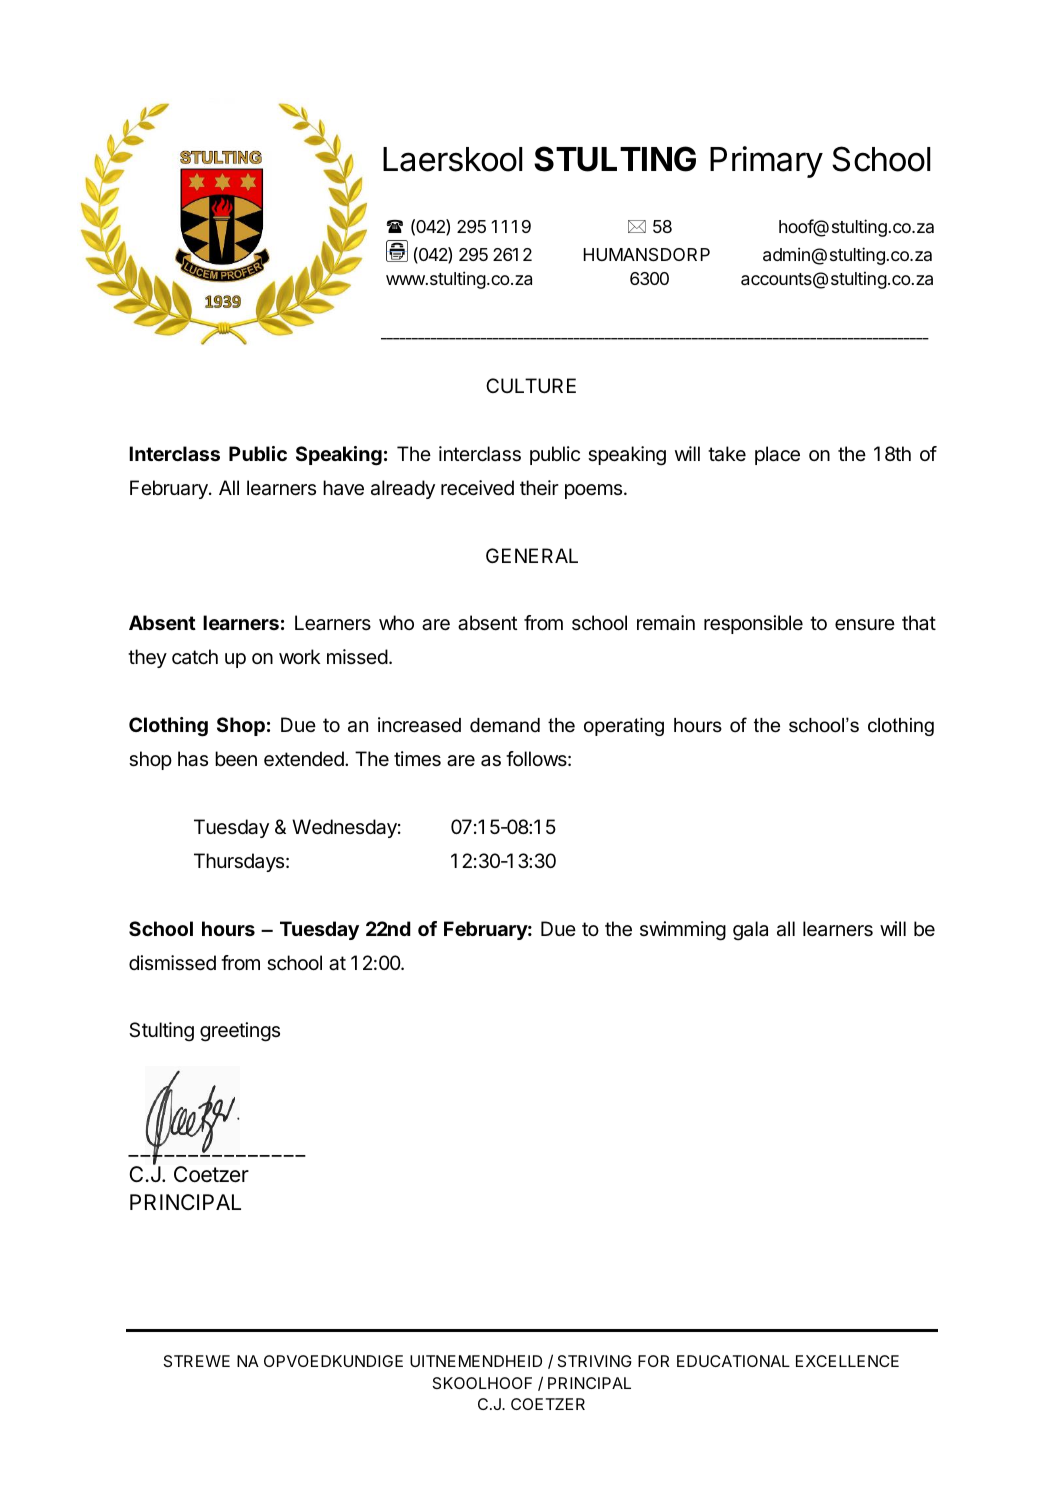 This screenshot has width=1064, height=1505. Describe the element at coordinates (595, 1361) in the screenshot. I see `STRIVING` at that location.
